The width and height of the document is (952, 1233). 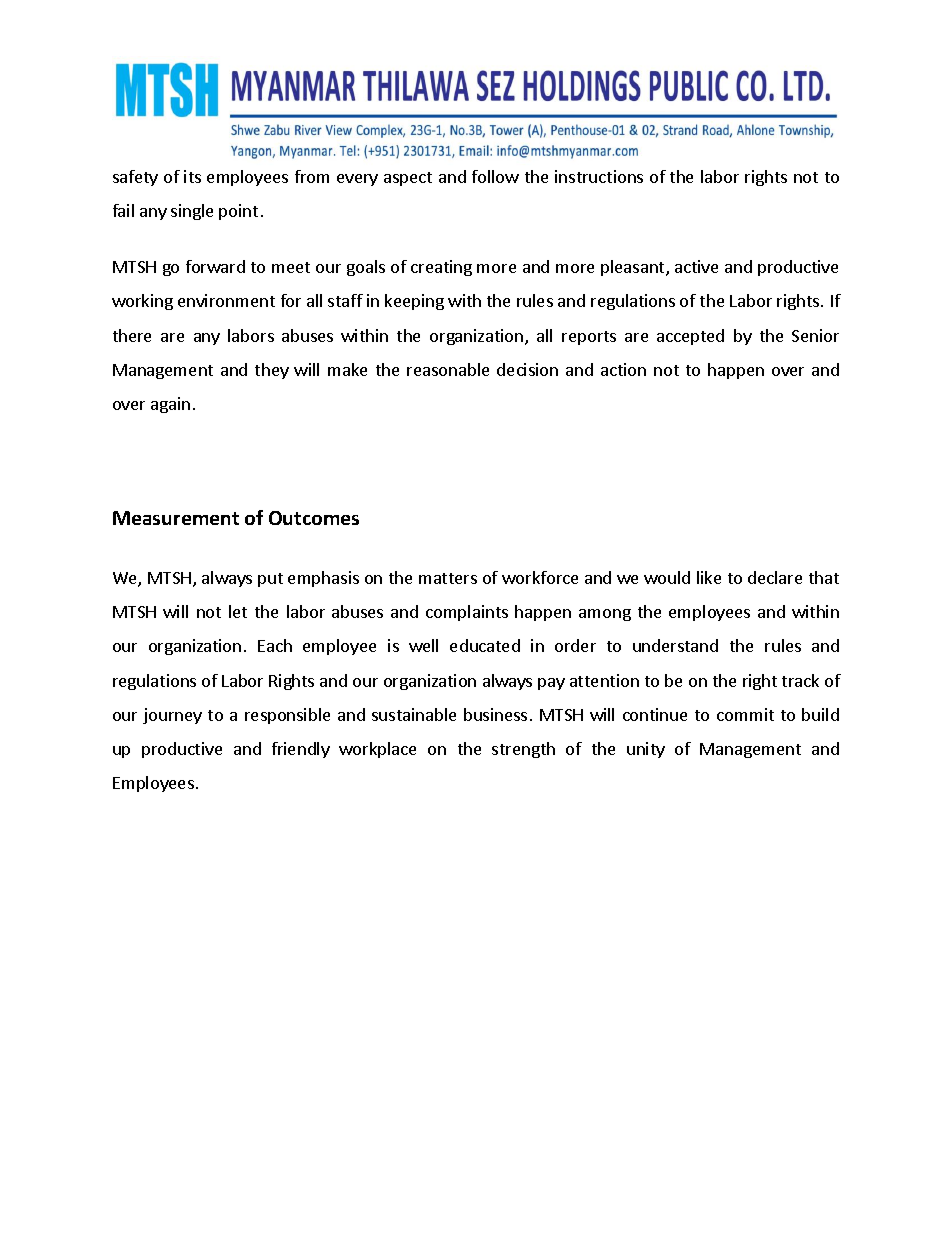 I want to click on reasonable, so click(x=448, y=369).
